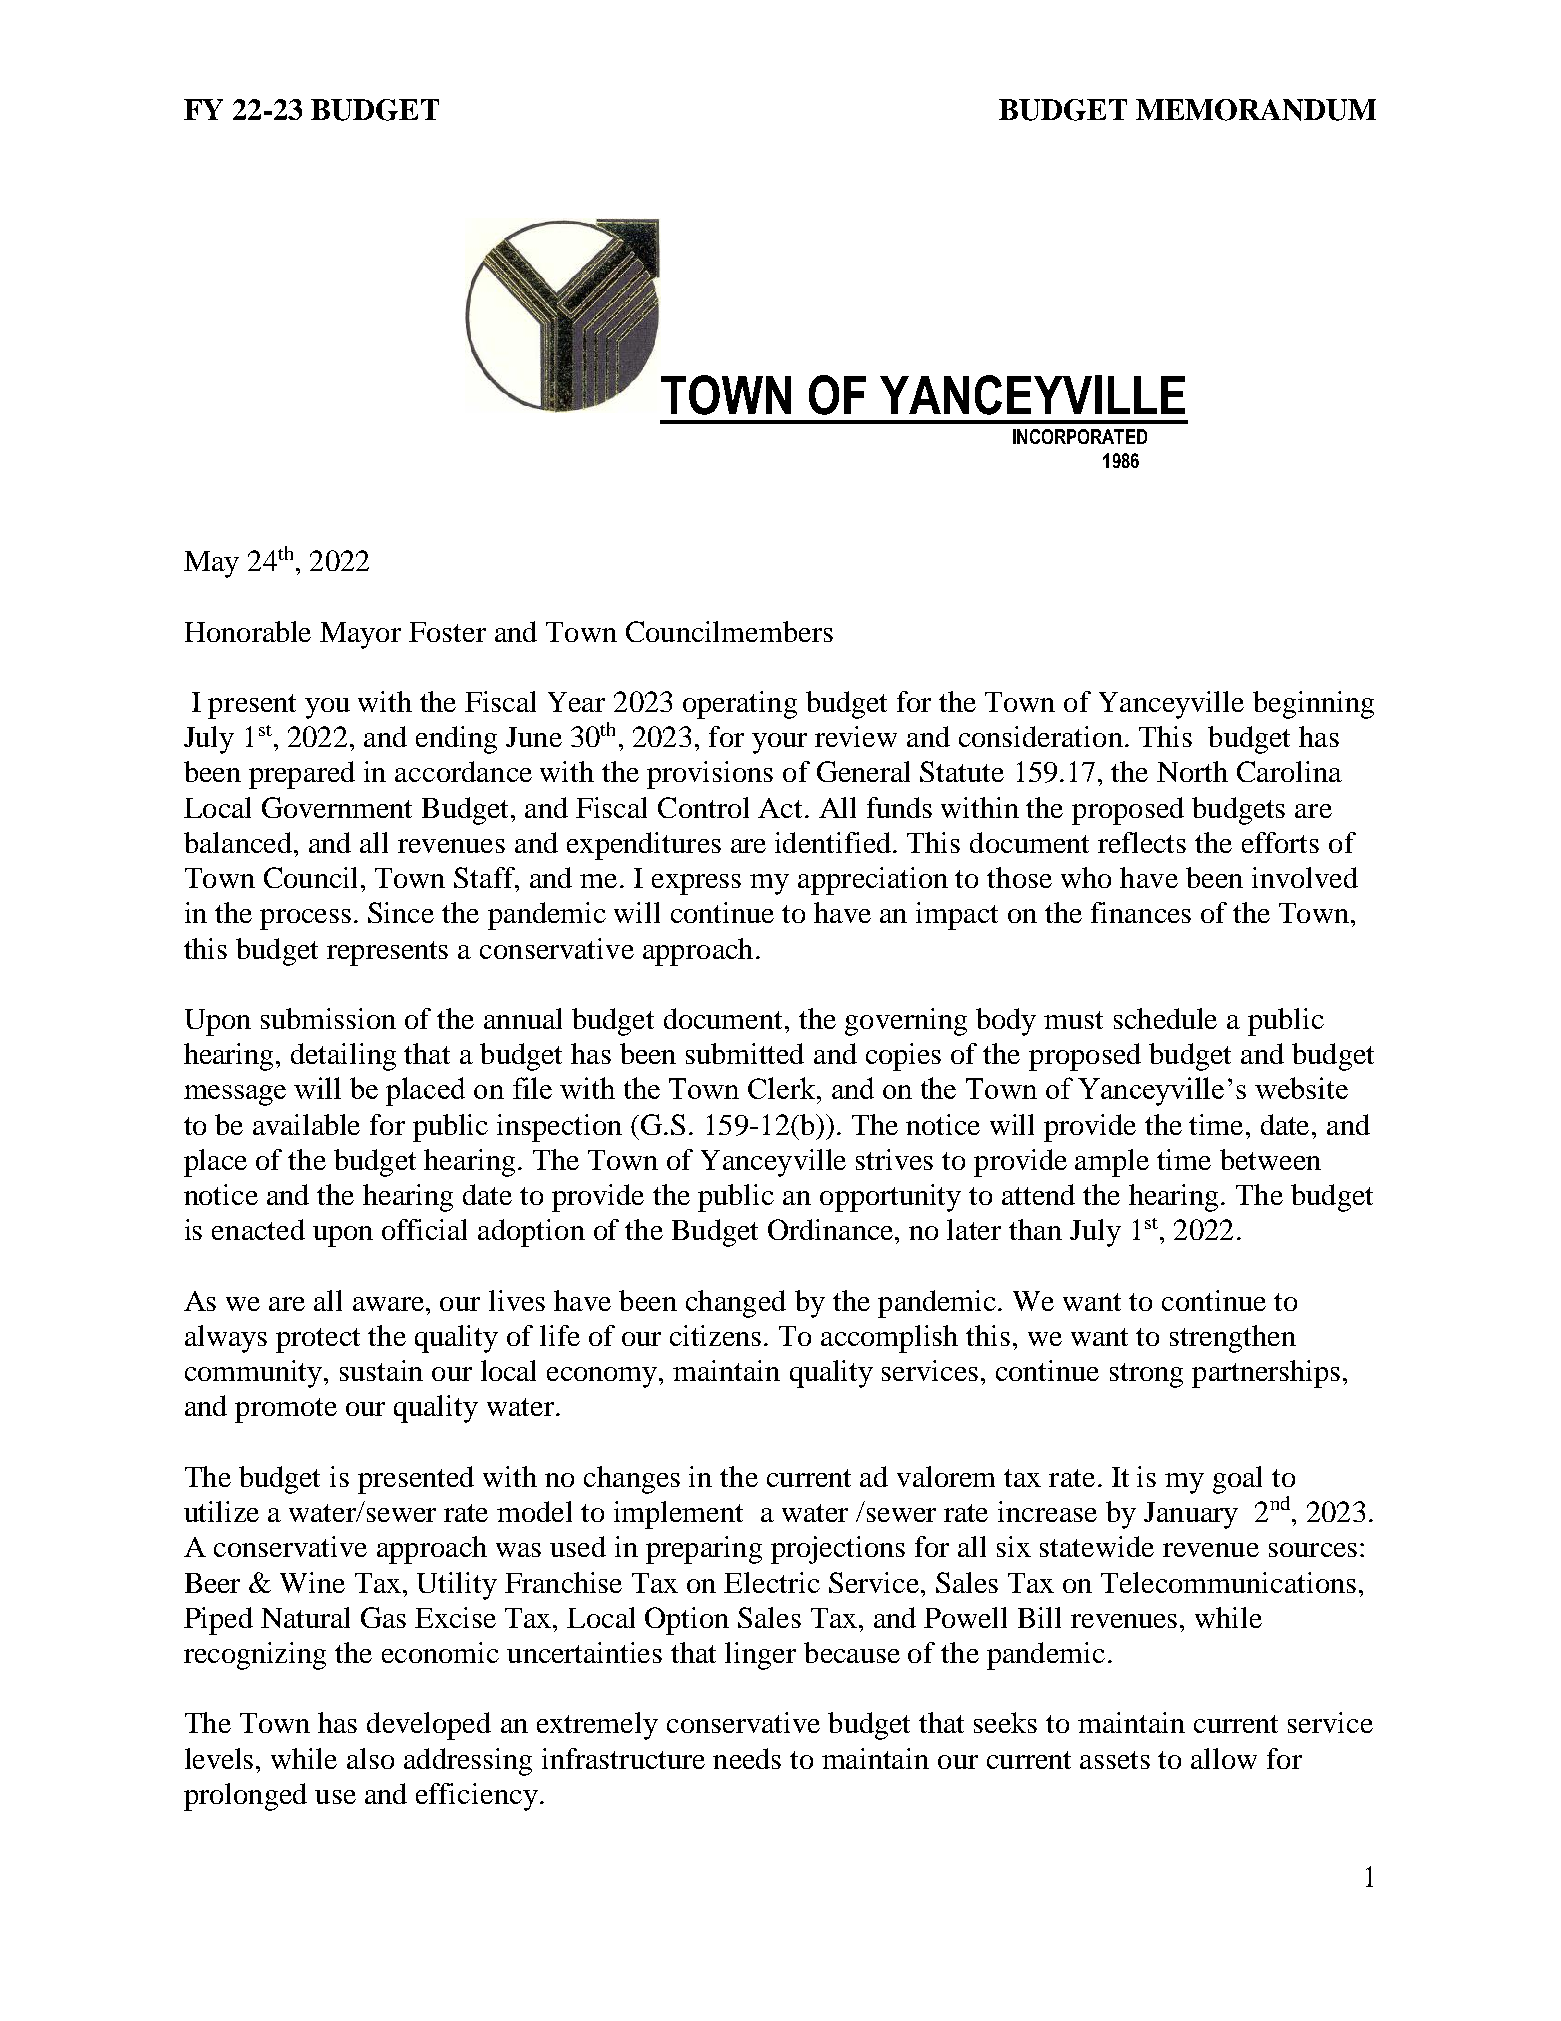 Image resolution: width=1561 pixels, height=2021 pixels. Describe the element at coordinates (1192, 771) in the screenshot. I see `North` at that location.
